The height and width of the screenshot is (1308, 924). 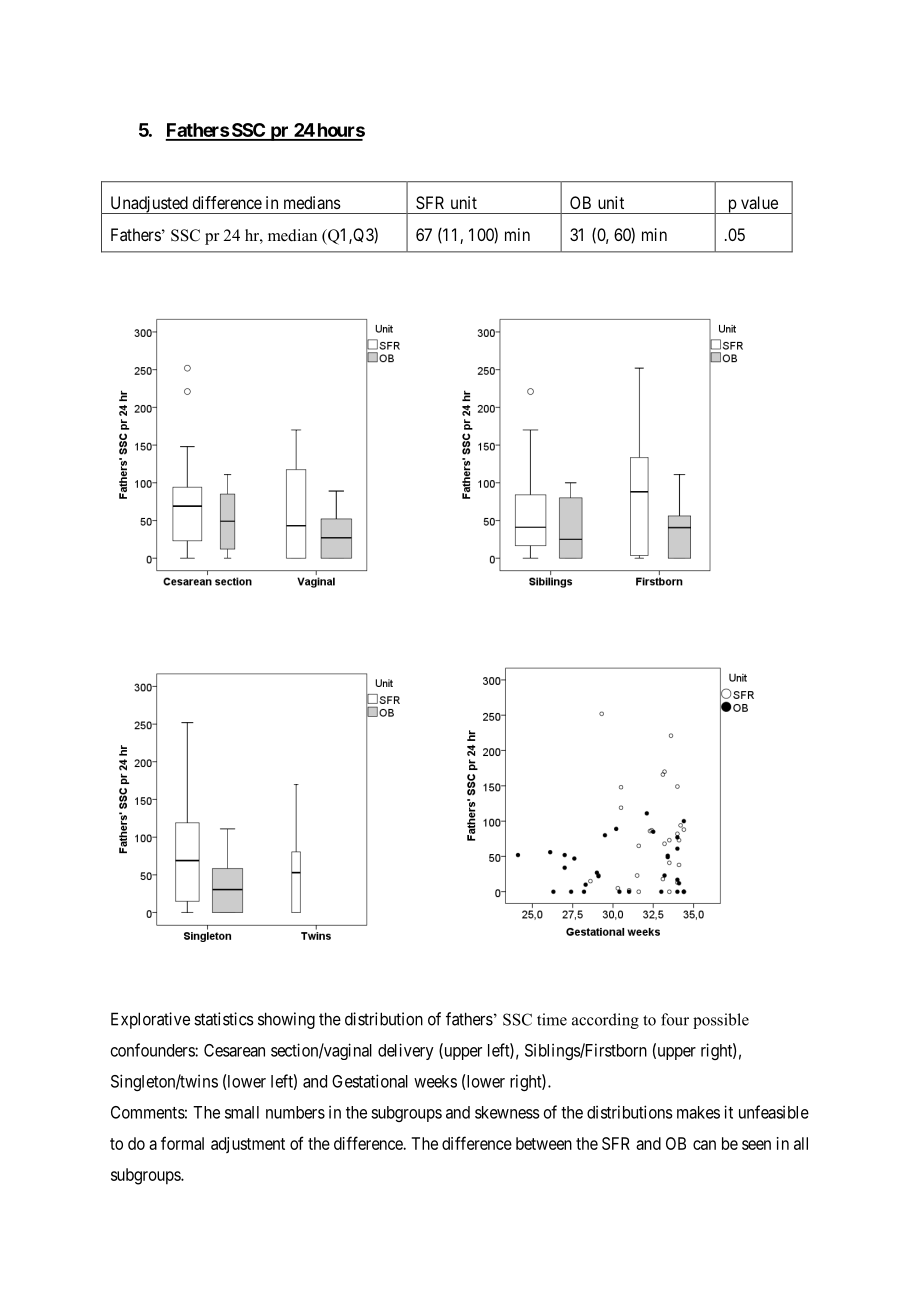 What do you see at coordinates (435, 1081) in the screenshot?
I see `weeks` at bounding box center [435, 1081].
